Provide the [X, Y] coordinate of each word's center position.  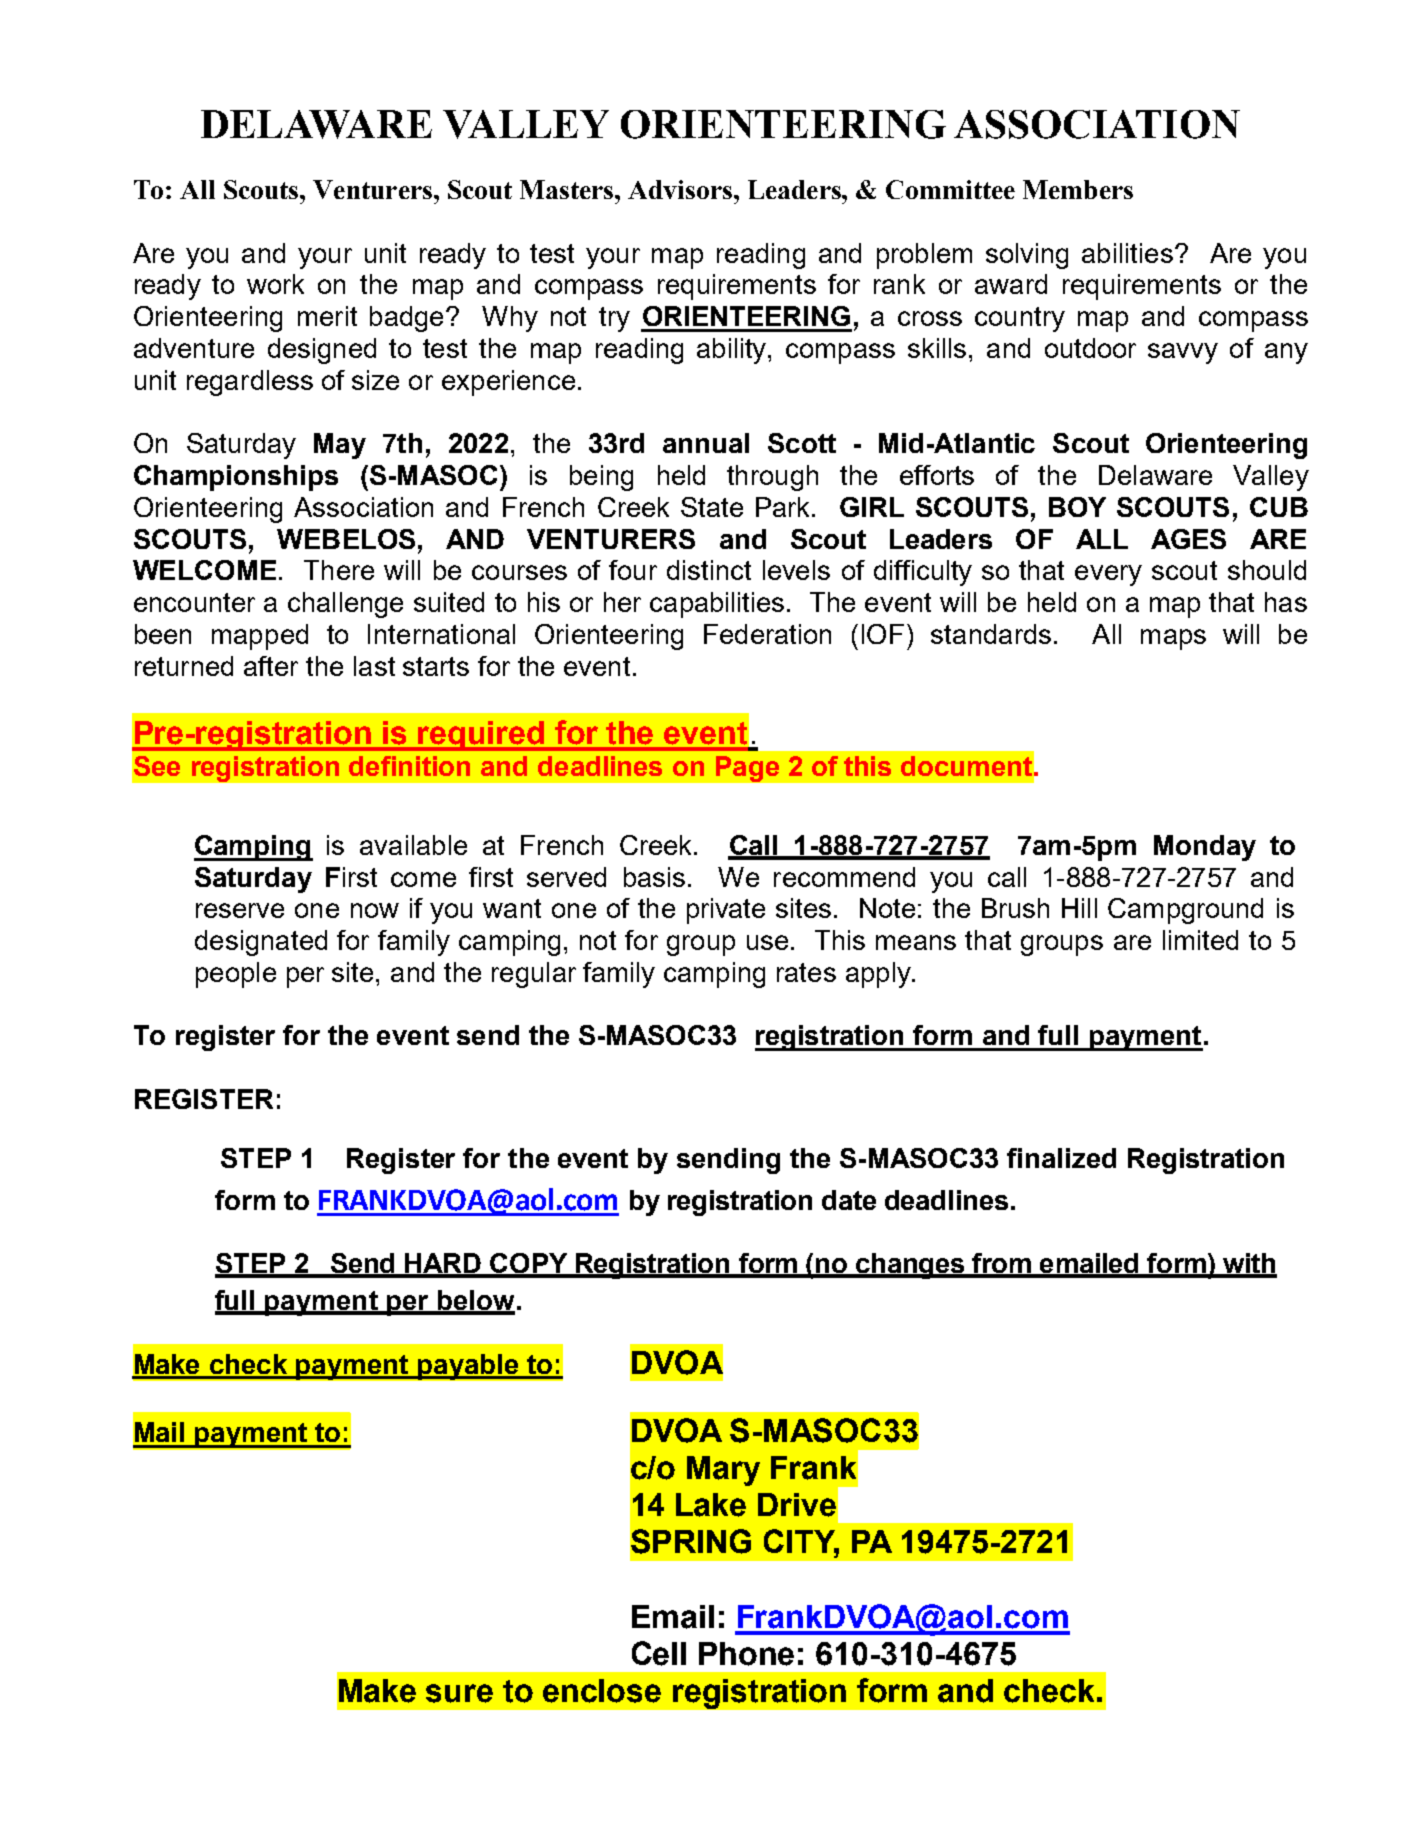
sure [459, 1693]
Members [1078, 189]
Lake [711, 1505]
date [849, 1200]
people [236, 975]
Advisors [680, 189]
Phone [746, 1654]
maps [1173, 639]
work [275, 284]
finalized [1061, 1158]
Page [747, 769]
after [271, 666]
